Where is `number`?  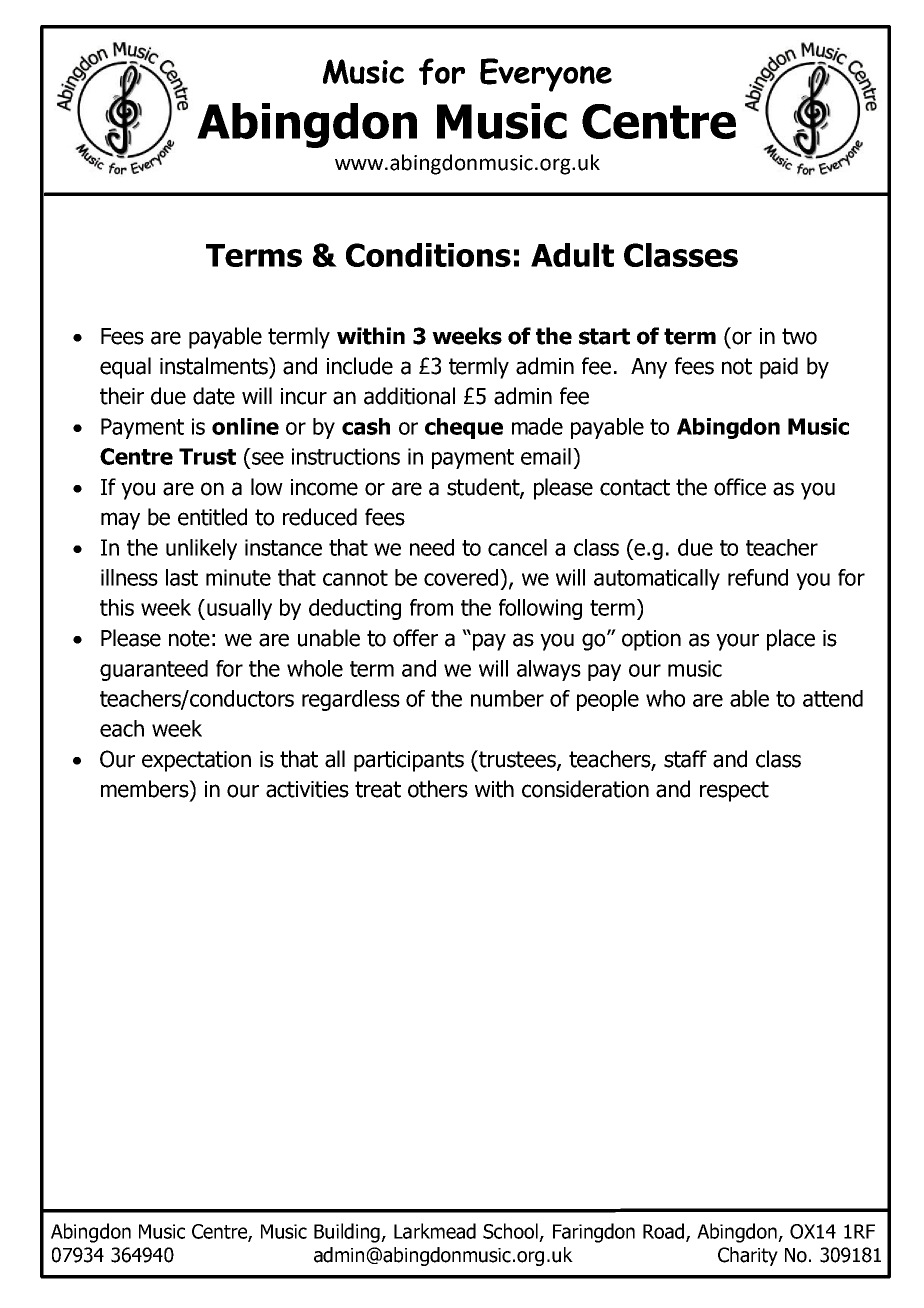 number is located at coordinates (507, 698).
